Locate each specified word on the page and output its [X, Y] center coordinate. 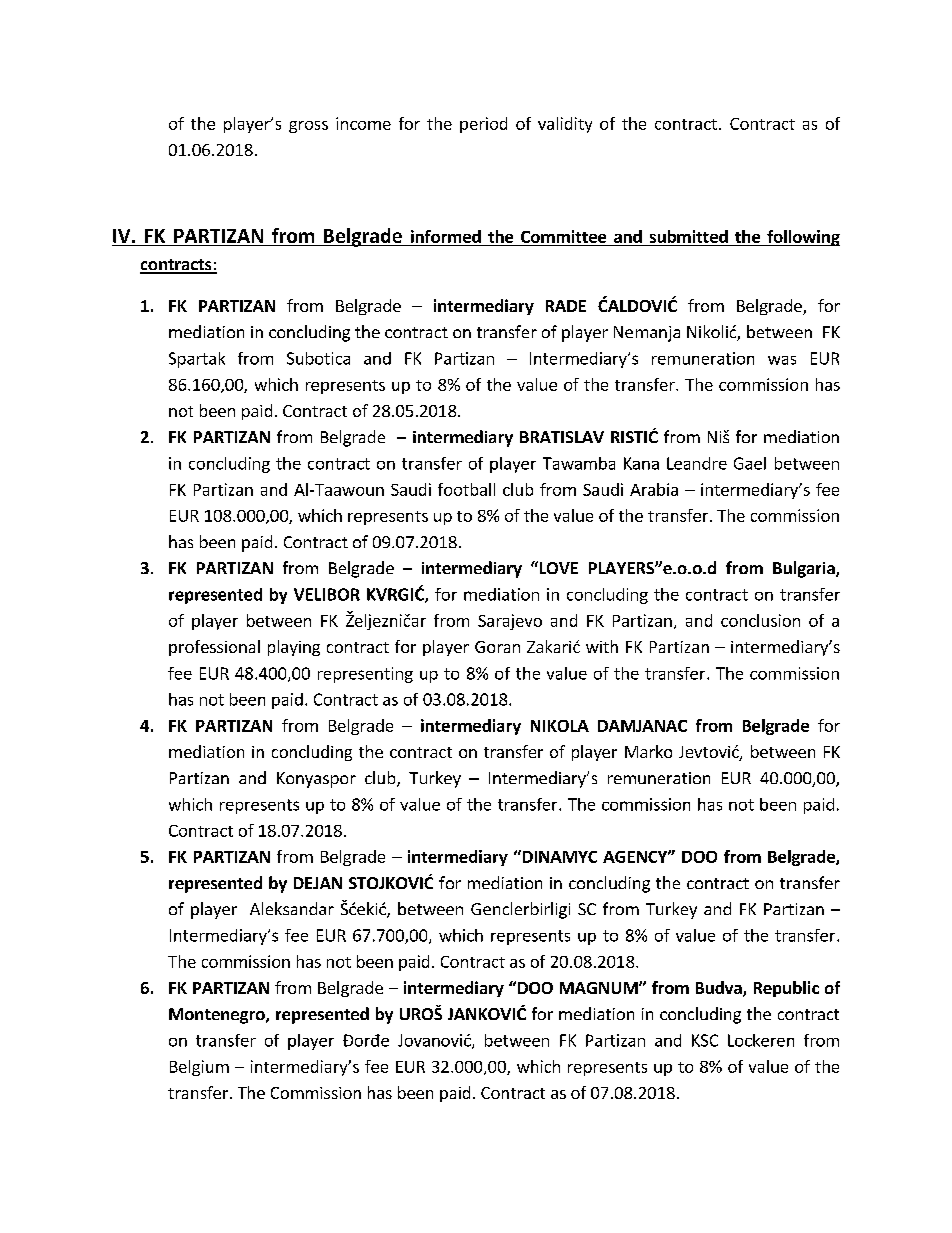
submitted [689, 236]
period [483, 125]
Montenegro [218, 1016]
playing [294, 648]
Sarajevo [510, 622]
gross [308, 127]
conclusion [760, 620]
